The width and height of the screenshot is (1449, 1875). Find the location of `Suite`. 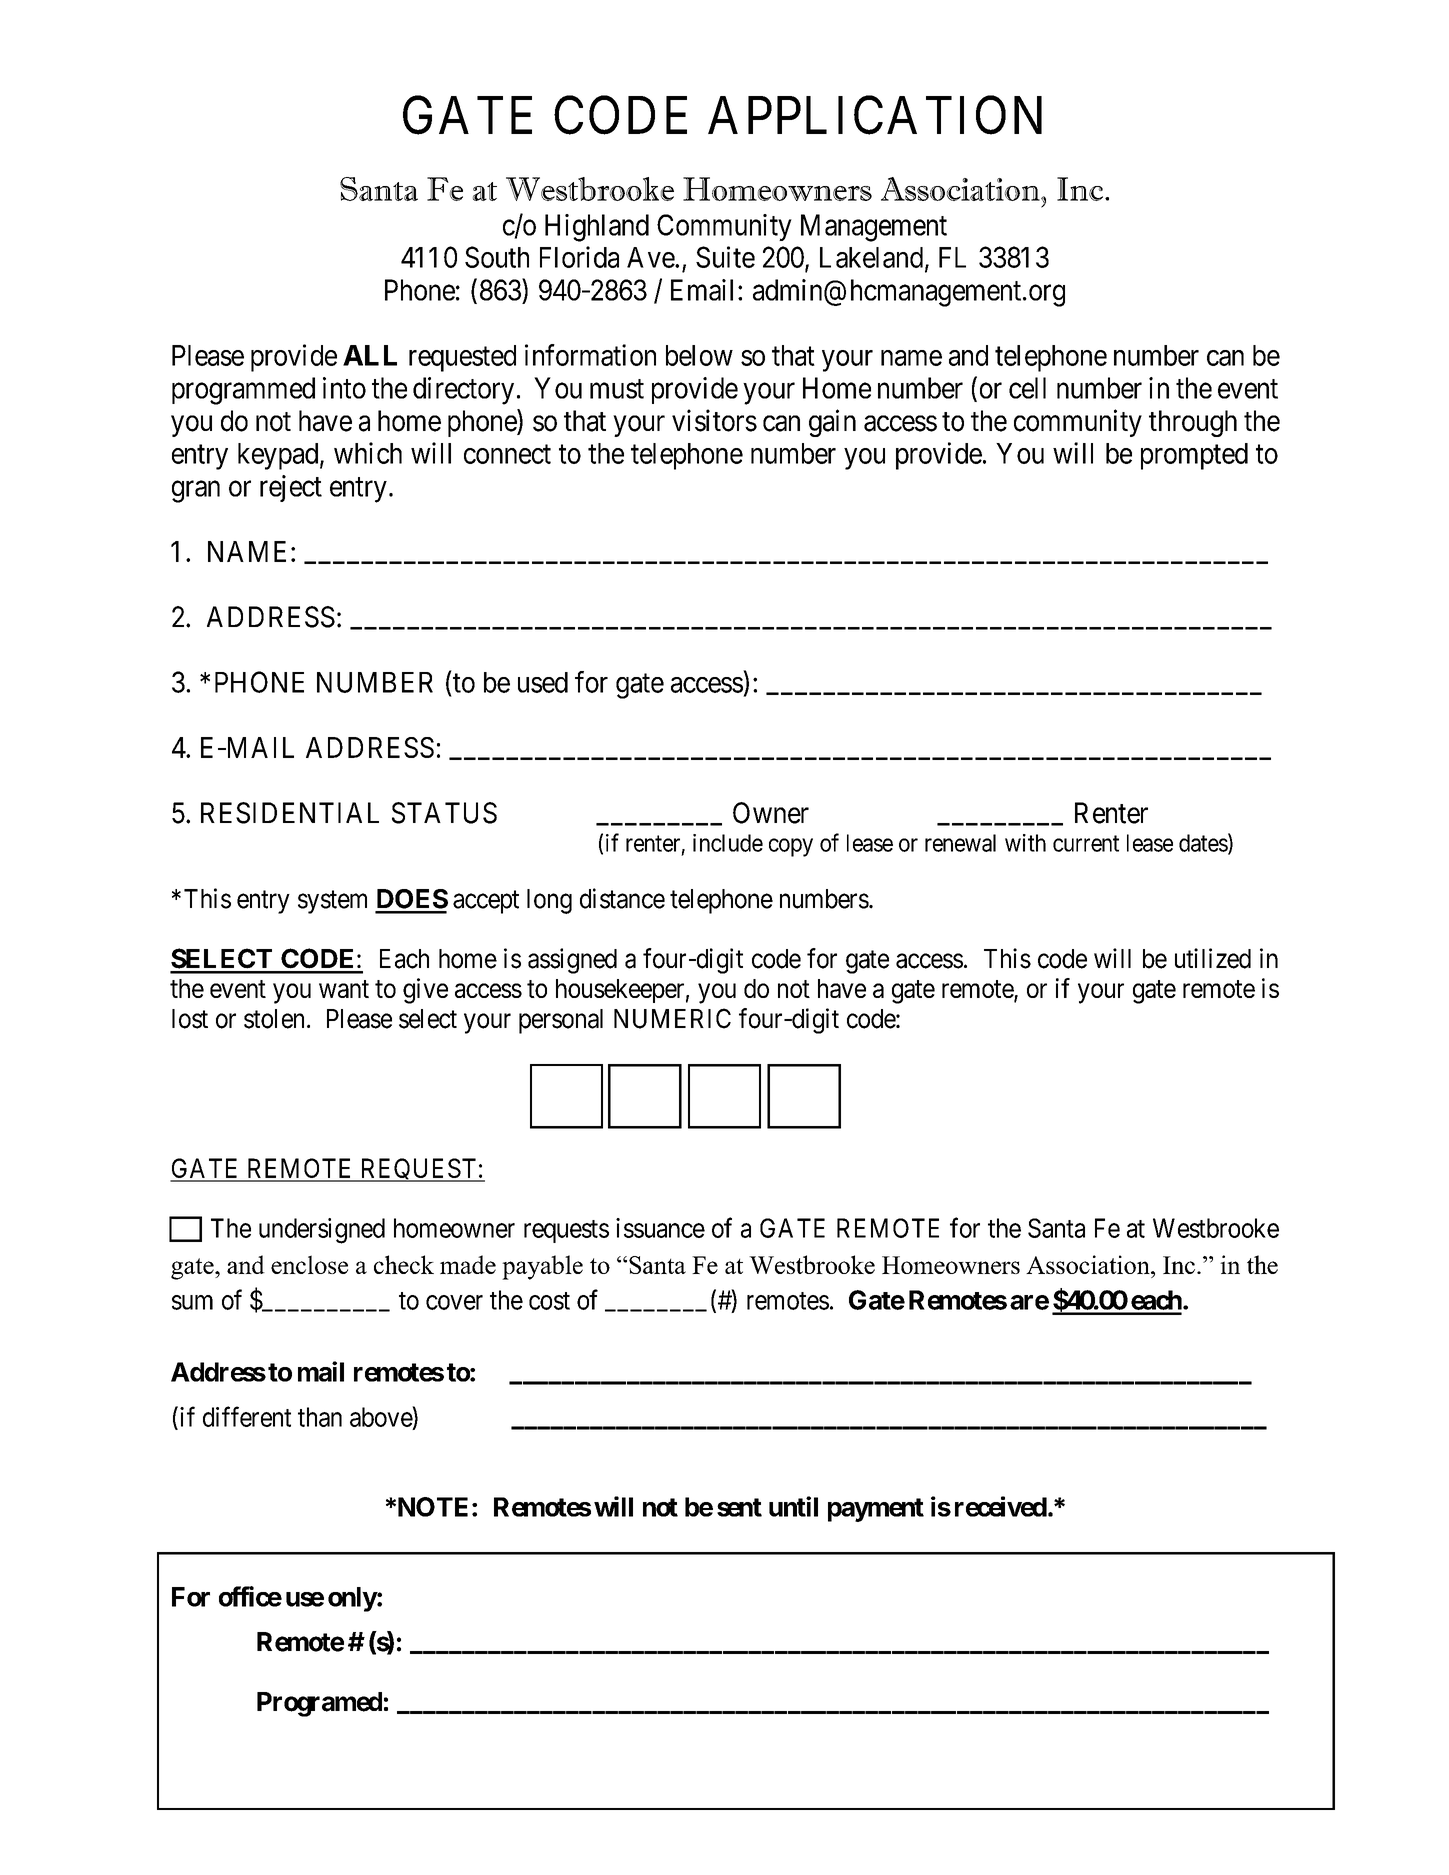

Suite is located at coordinates (725, 257).
